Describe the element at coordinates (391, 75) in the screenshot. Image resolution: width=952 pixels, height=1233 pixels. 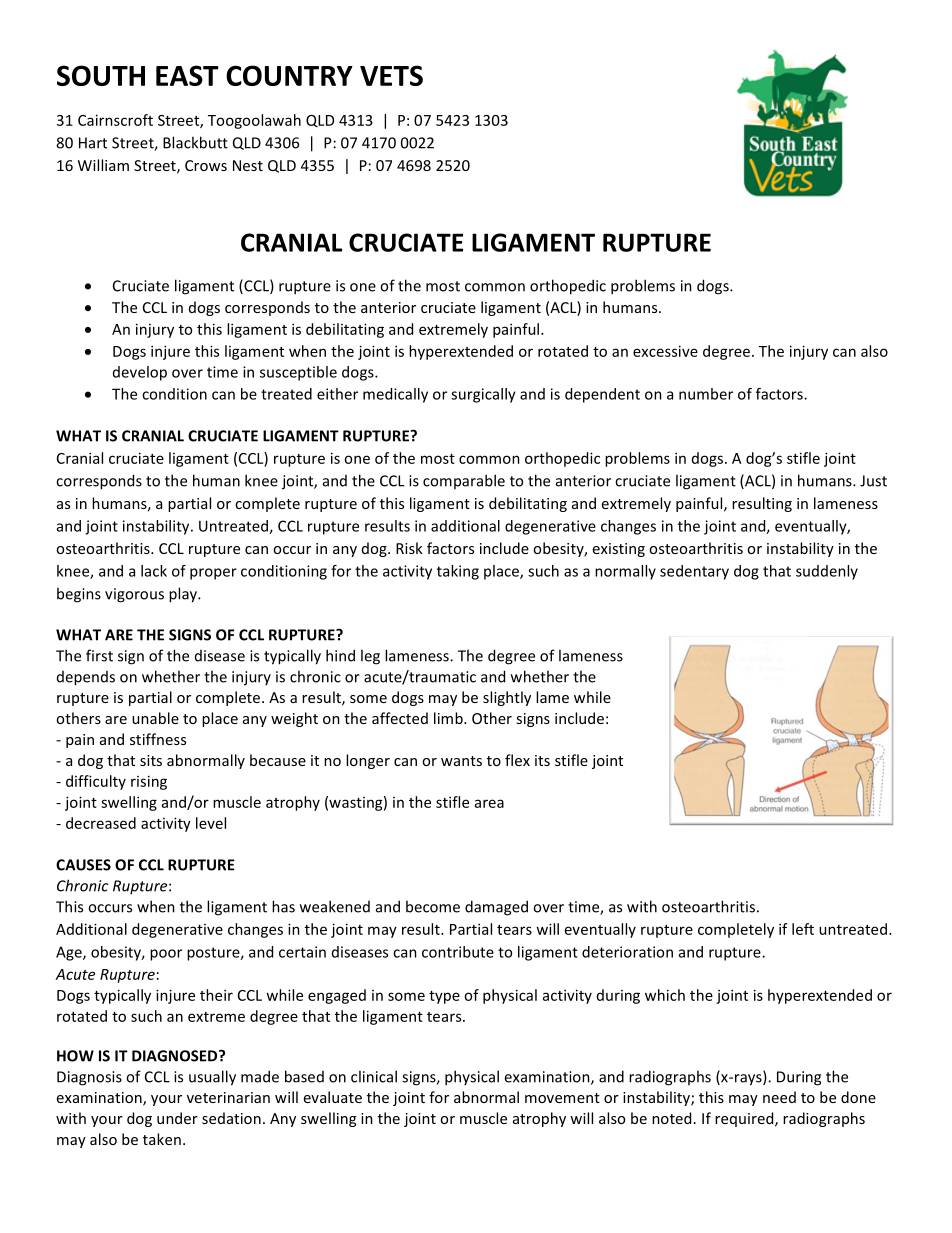
I see `VETS` at that location.
